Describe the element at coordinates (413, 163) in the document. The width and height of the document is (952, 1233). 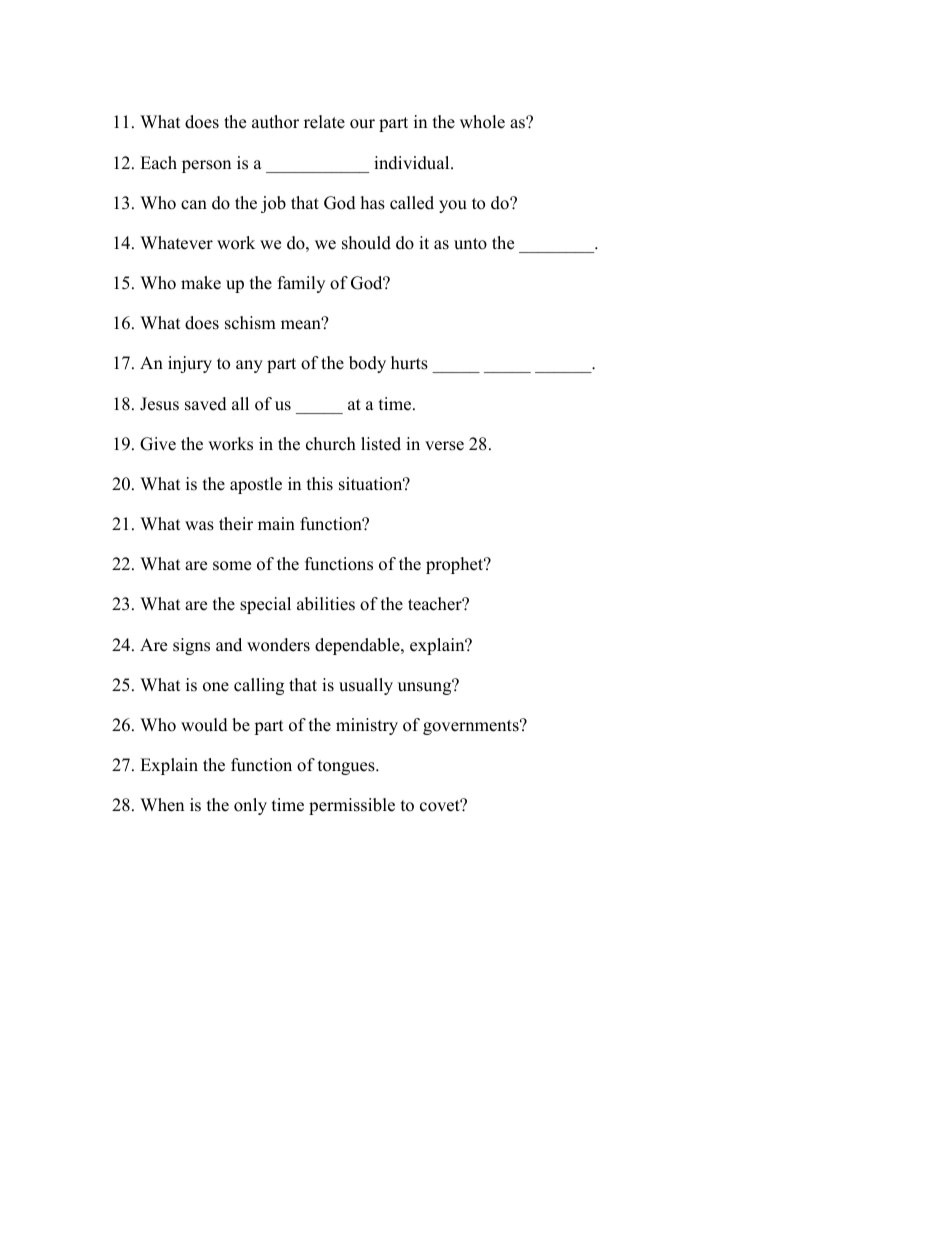
I see `individual` at that location.
